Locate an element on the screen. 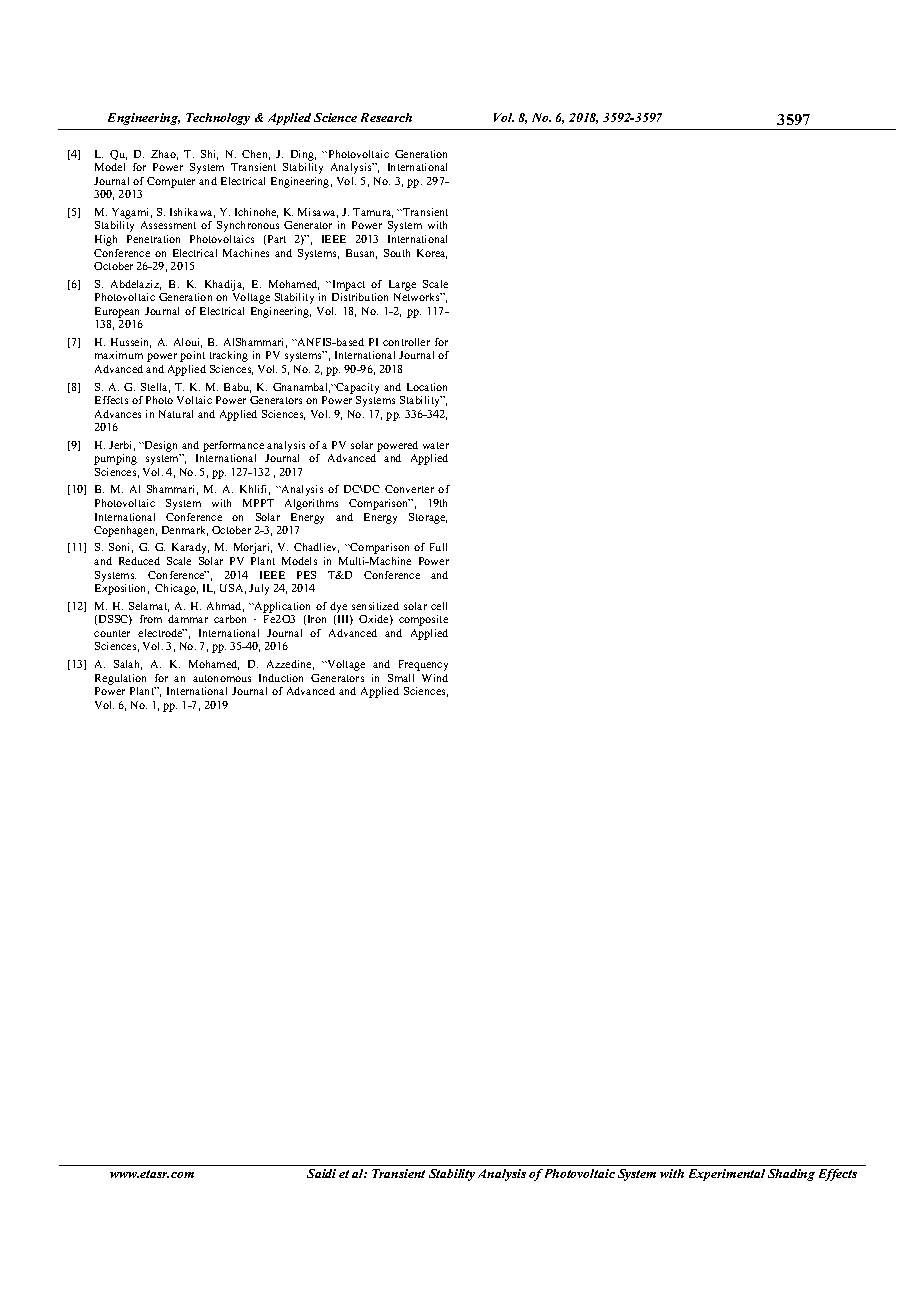 This screenshot has height=1308, width=924. Experimental is located at coordinates (727, 1175).
